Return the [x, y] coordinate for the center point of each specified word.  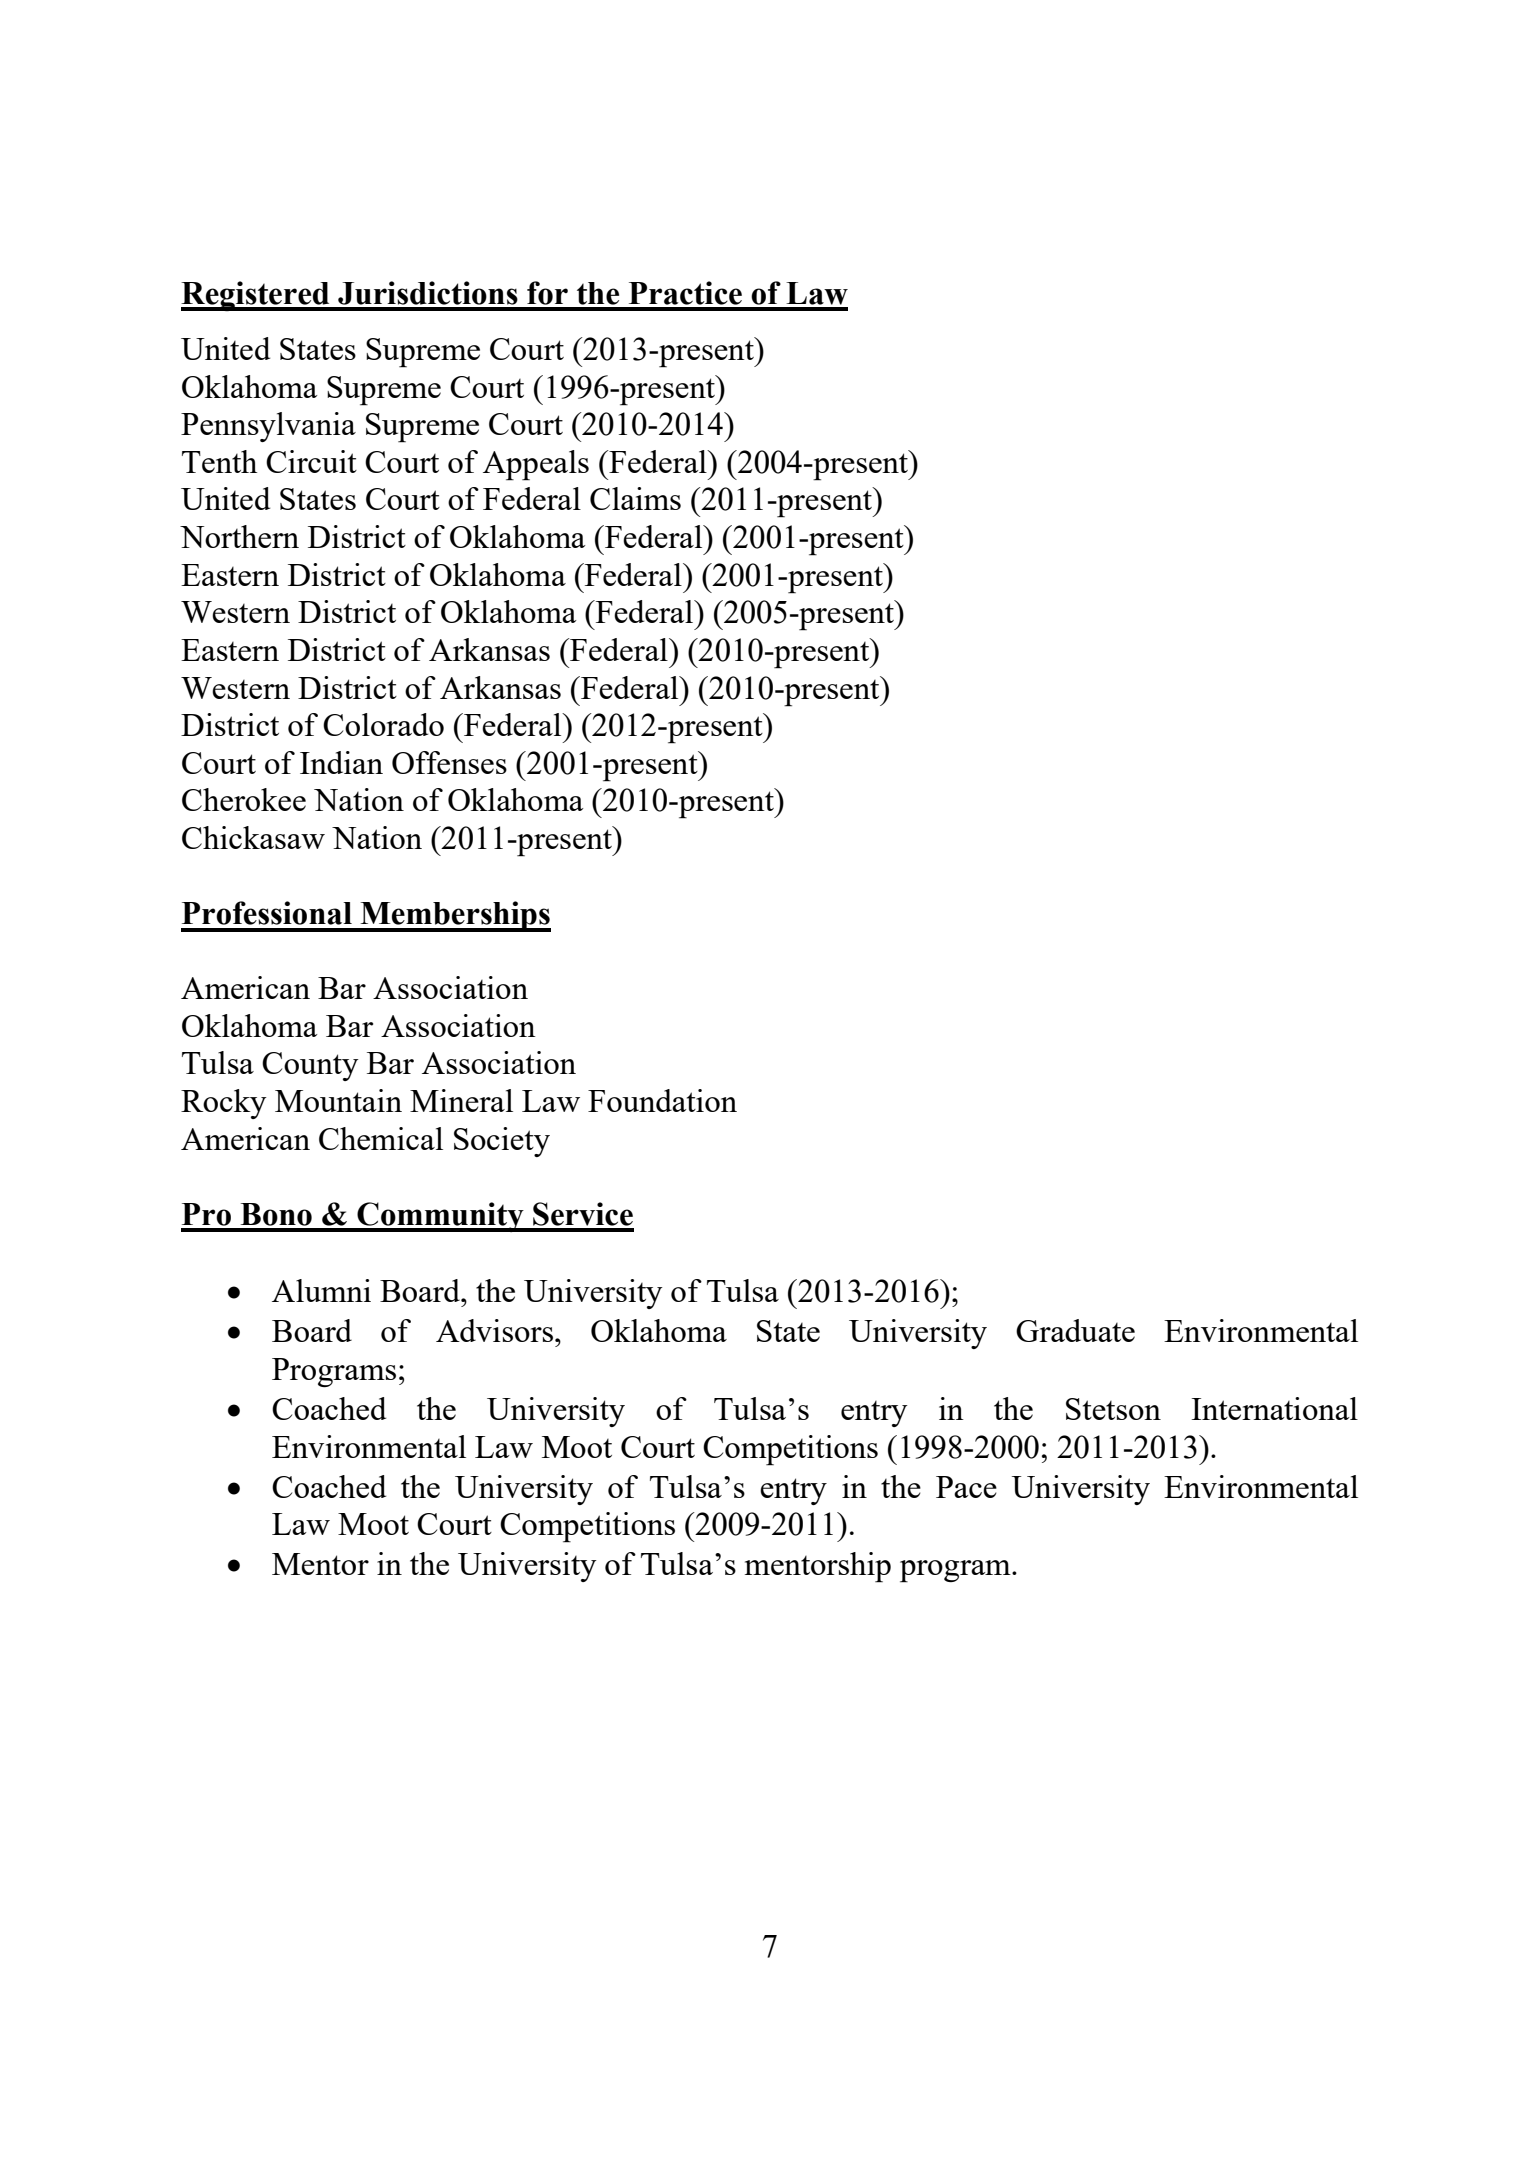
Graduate [1075, 1330]
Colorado [383, 724]
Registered [256, 296]
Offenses [449, 762]
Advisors [494, 1330]
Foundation [662, 1100]
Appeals [536, 465]
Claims [635, 498]
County [310, 1066]
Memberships [454, 916]
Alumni [321, 1290]
